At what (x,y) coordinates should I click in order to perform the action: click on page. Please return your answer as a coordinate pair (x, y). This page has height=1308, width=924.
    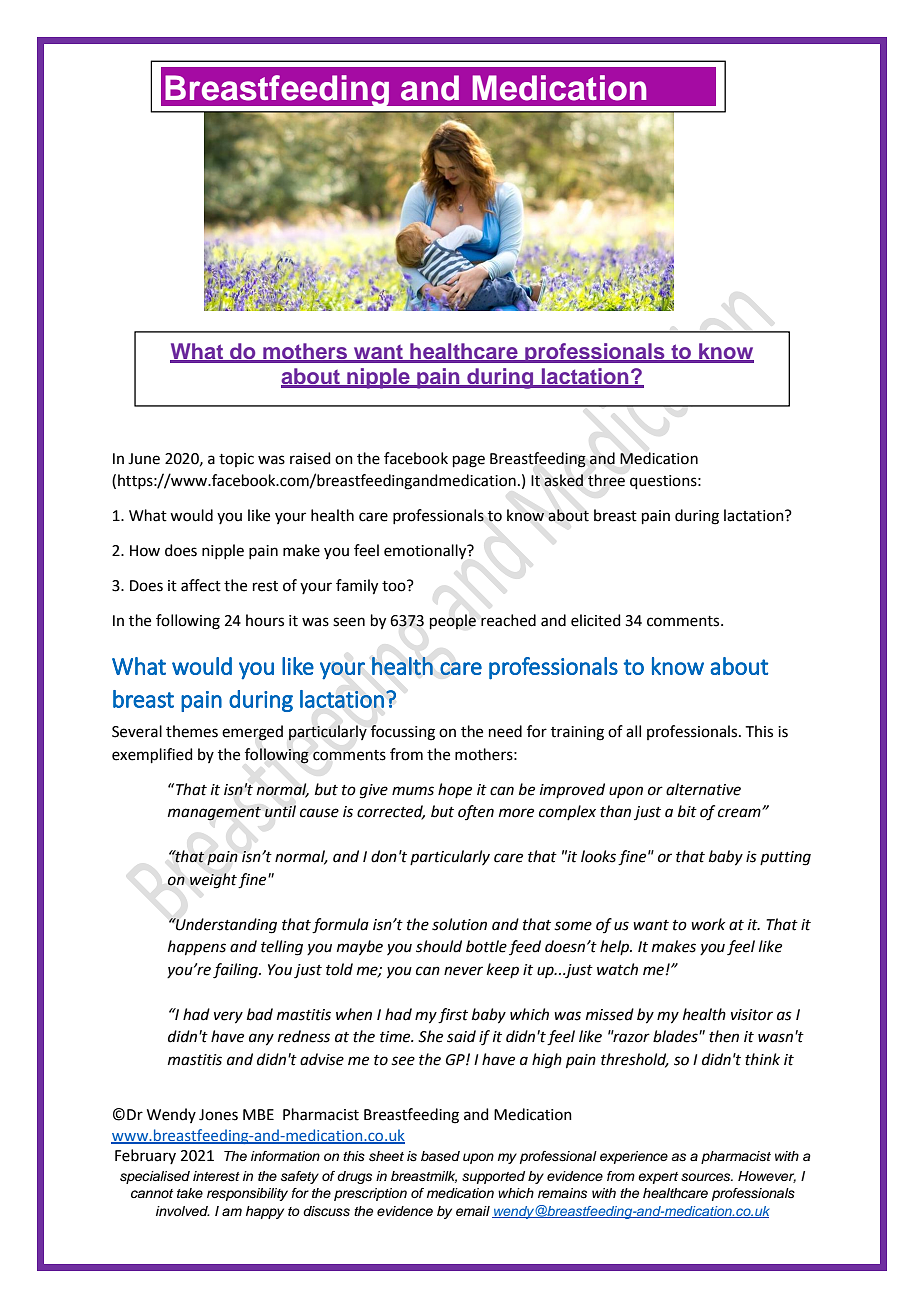
    Looking at the image, I should click on (469, 461).
